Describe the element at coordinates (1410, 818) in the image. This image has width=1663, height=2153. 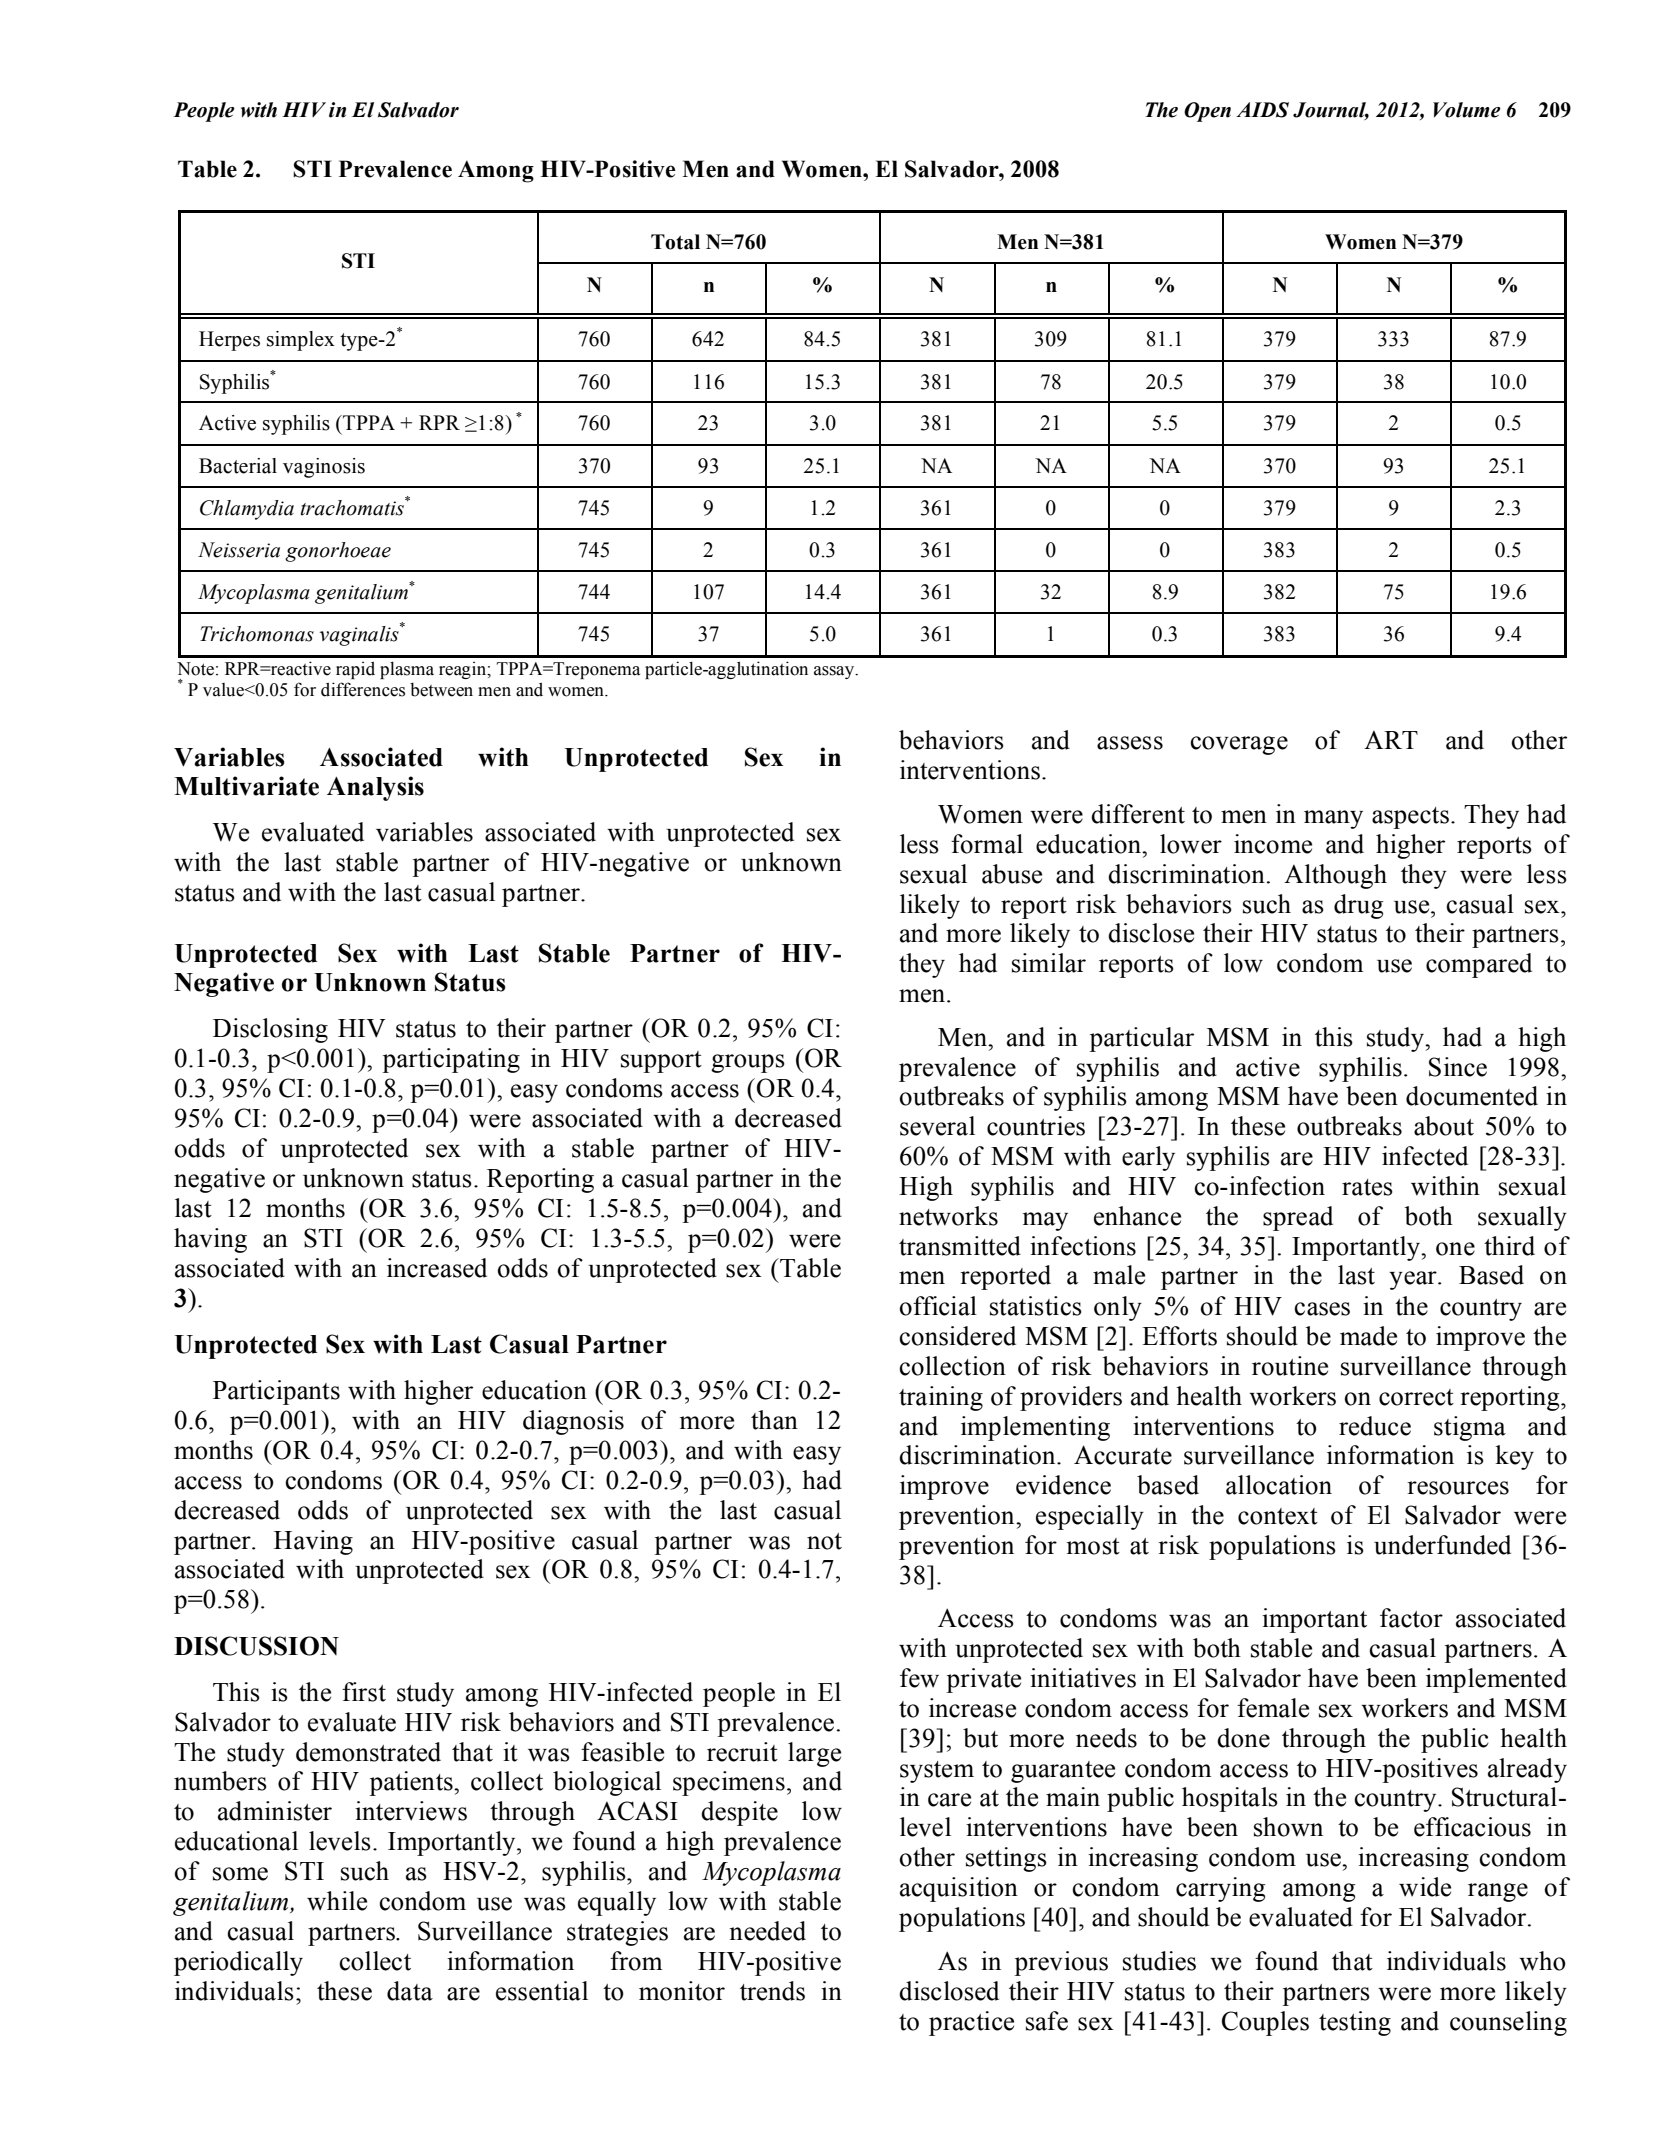
I see `aspects` at that location.
